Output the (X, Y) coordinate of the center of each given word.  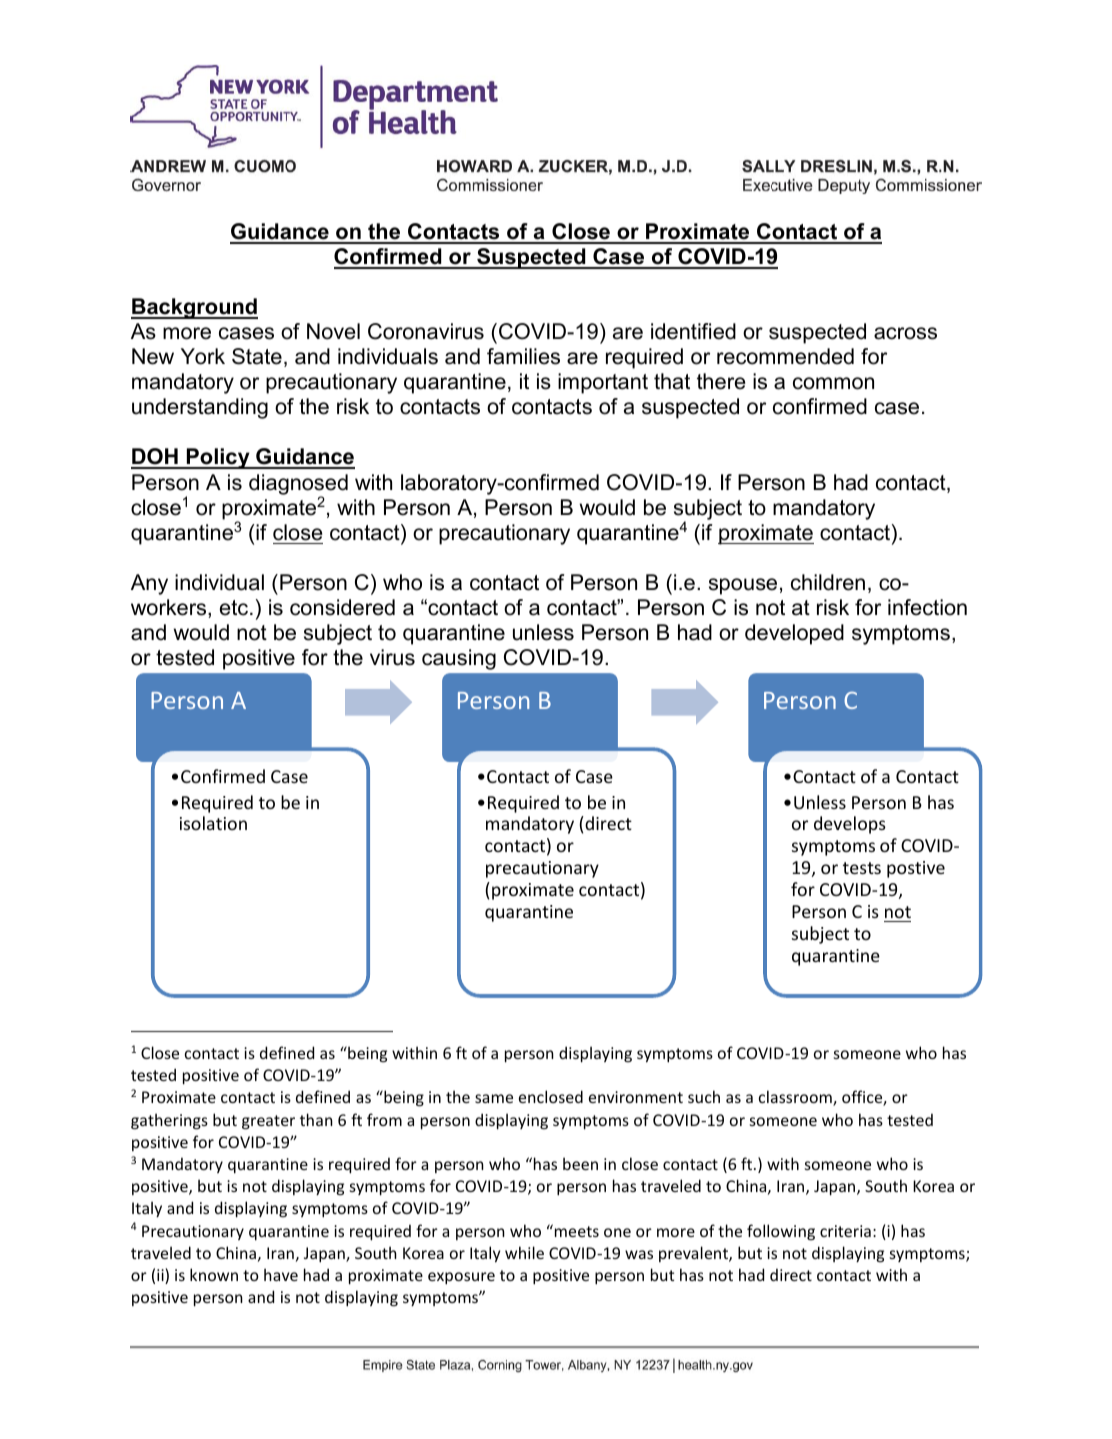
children (828, 582)
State (257, 356)
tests (862, 868)
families (523, 356)
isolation (213, 823)
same (494, 1098)
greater (268, 1122)
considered (342, 607)
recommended (785, 356)
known (214, 1274)
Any (149, 584)
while (524, 1252)
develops (850, 825)
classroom (796, 1098)
